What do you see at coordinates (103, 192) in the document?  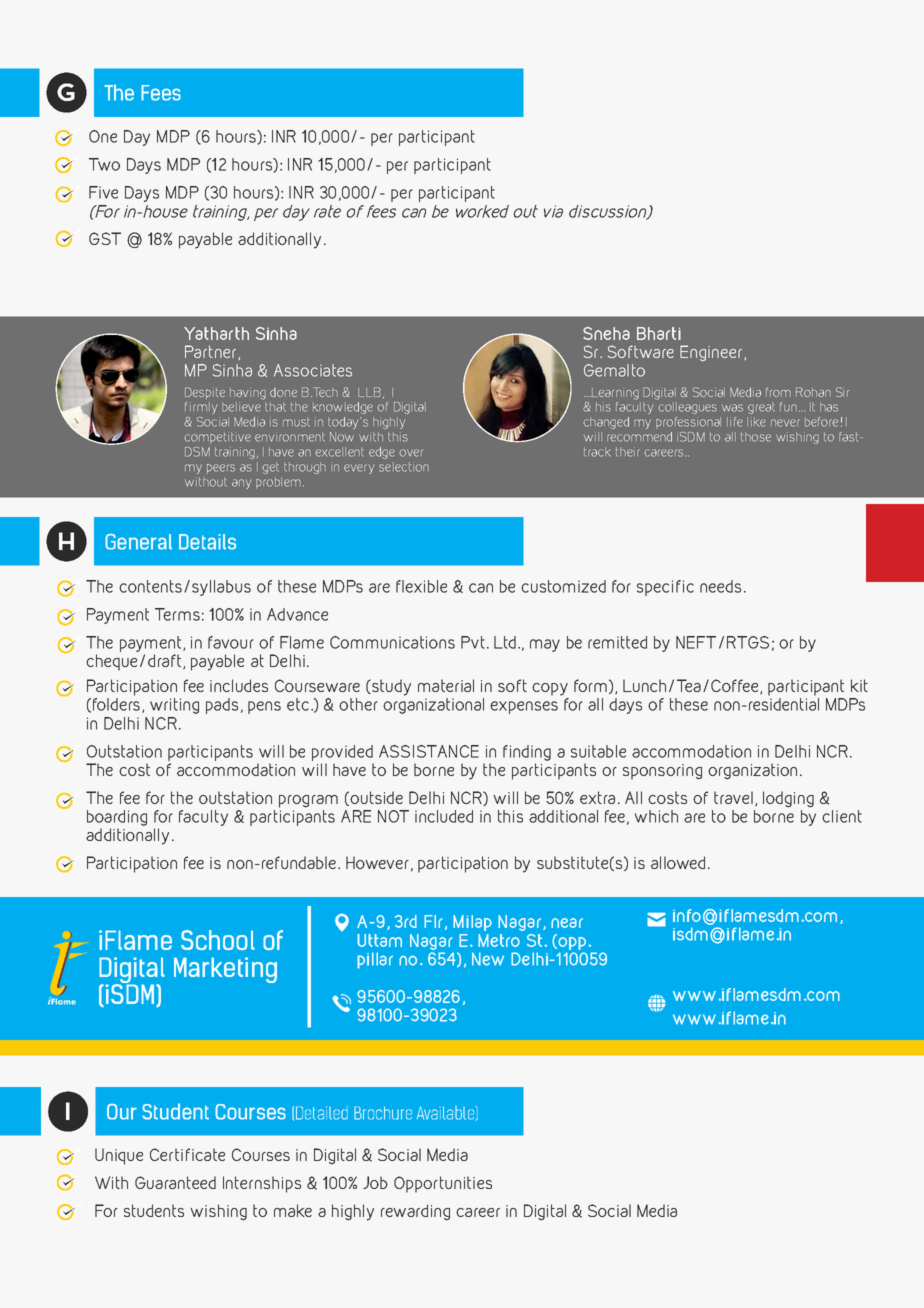 I see `Five` at bounding box center [103, 192].
